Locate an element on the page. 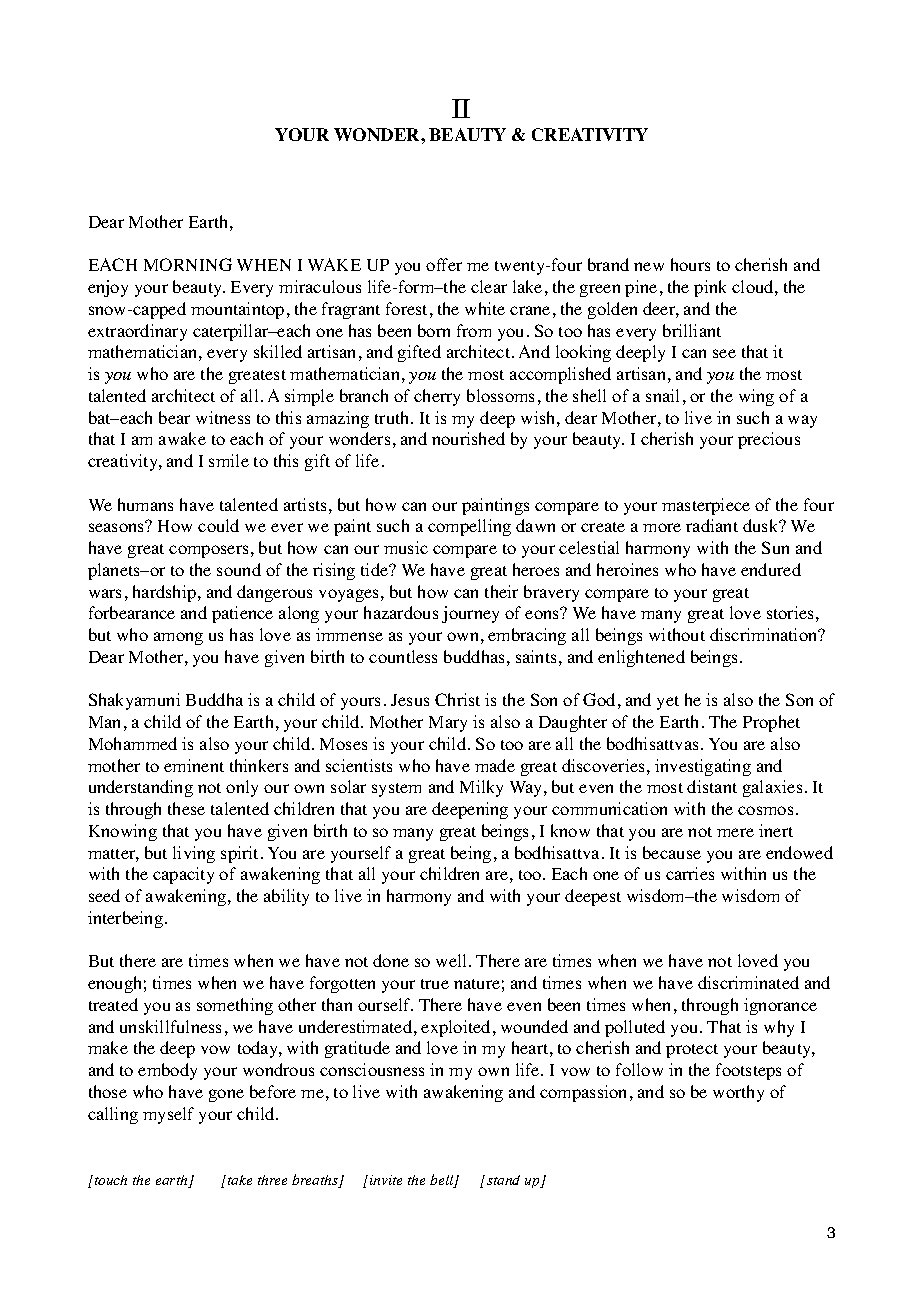 Image resolution: width=924 pixels, height=1308 pixels. true is located at coordinates (435, 984).
